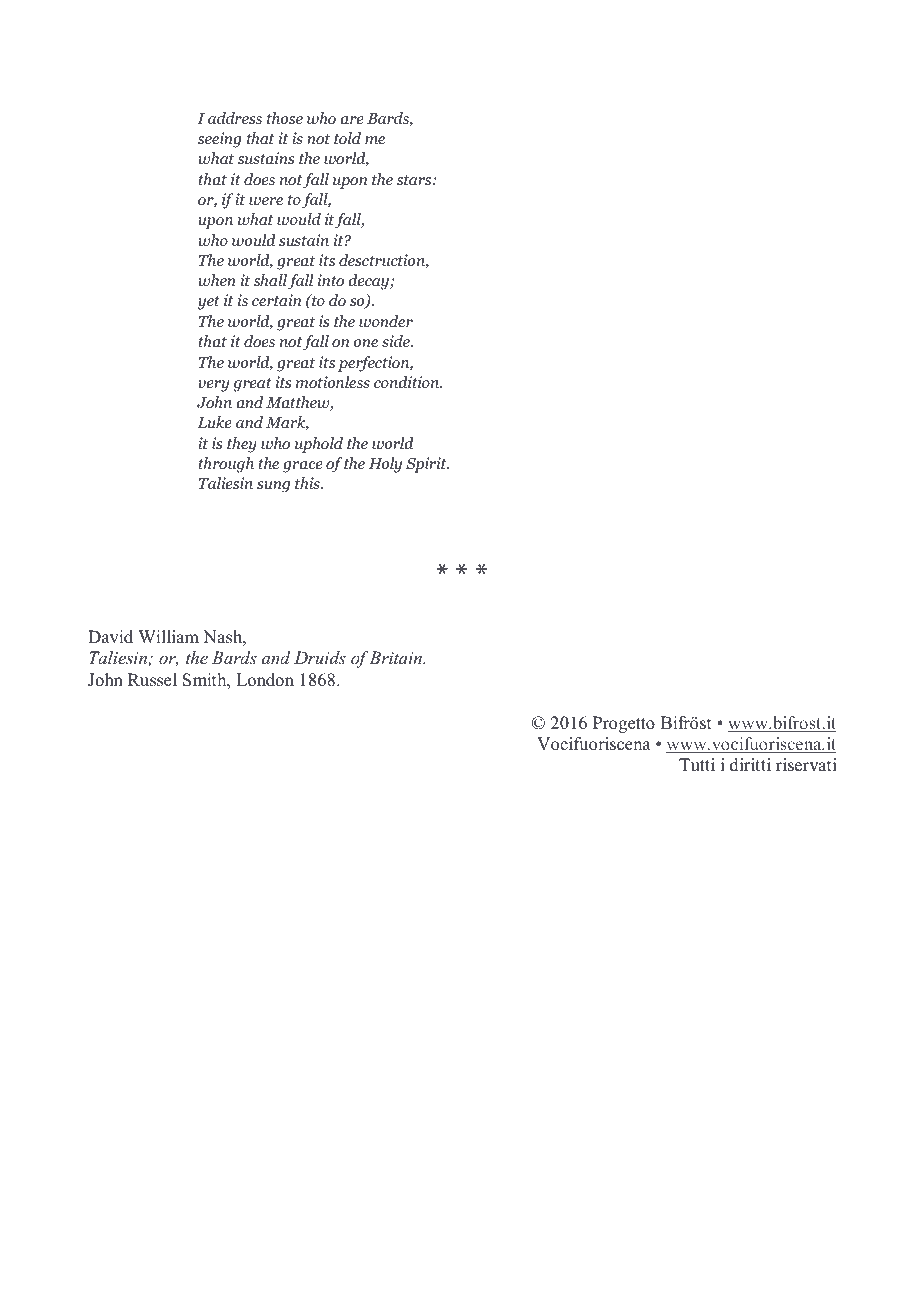 This document has height=1308, width=924. I want to click on Russel, so click(152, 680).
